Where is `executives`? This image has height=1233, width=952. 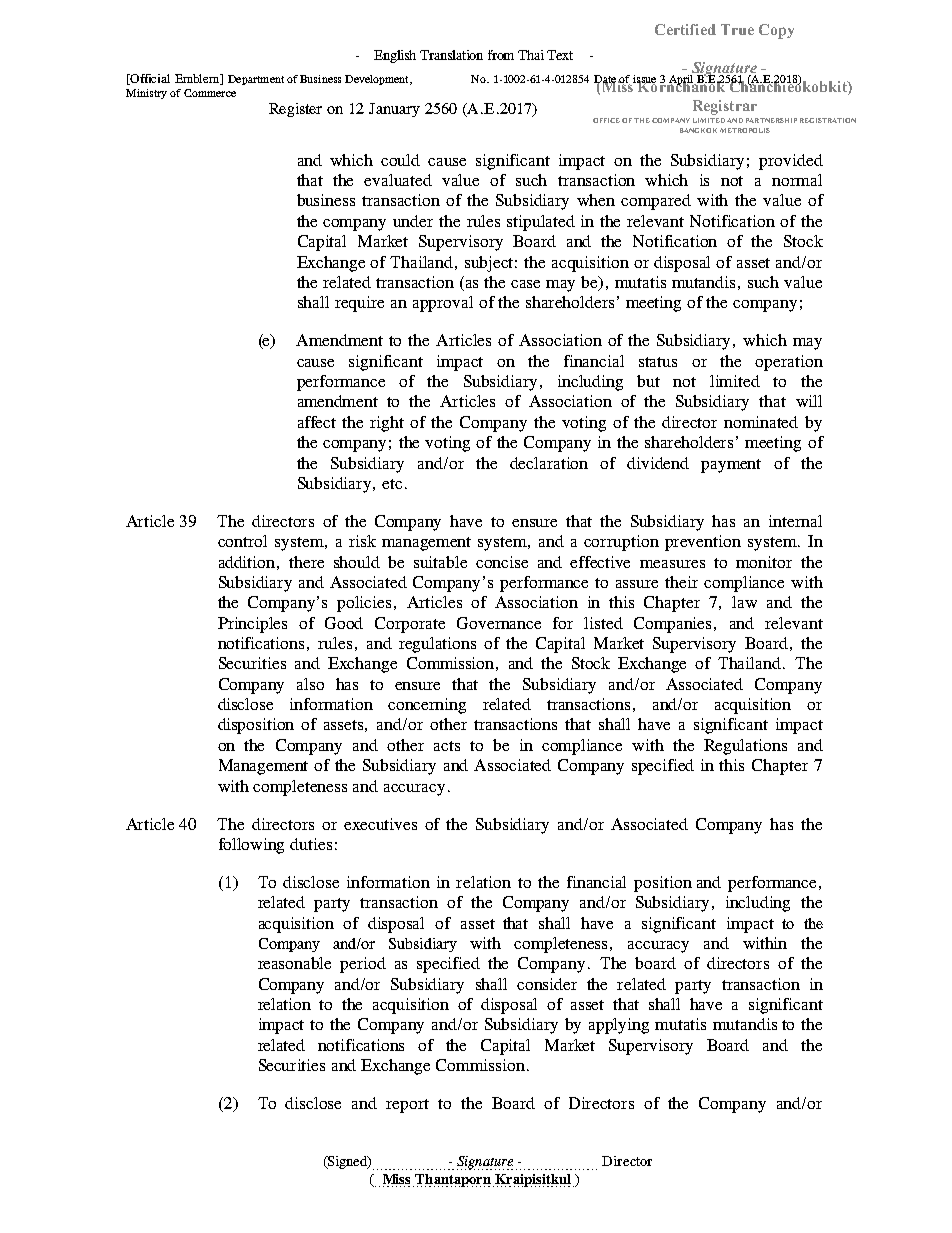 executives is located at coordinates (380, 824).
